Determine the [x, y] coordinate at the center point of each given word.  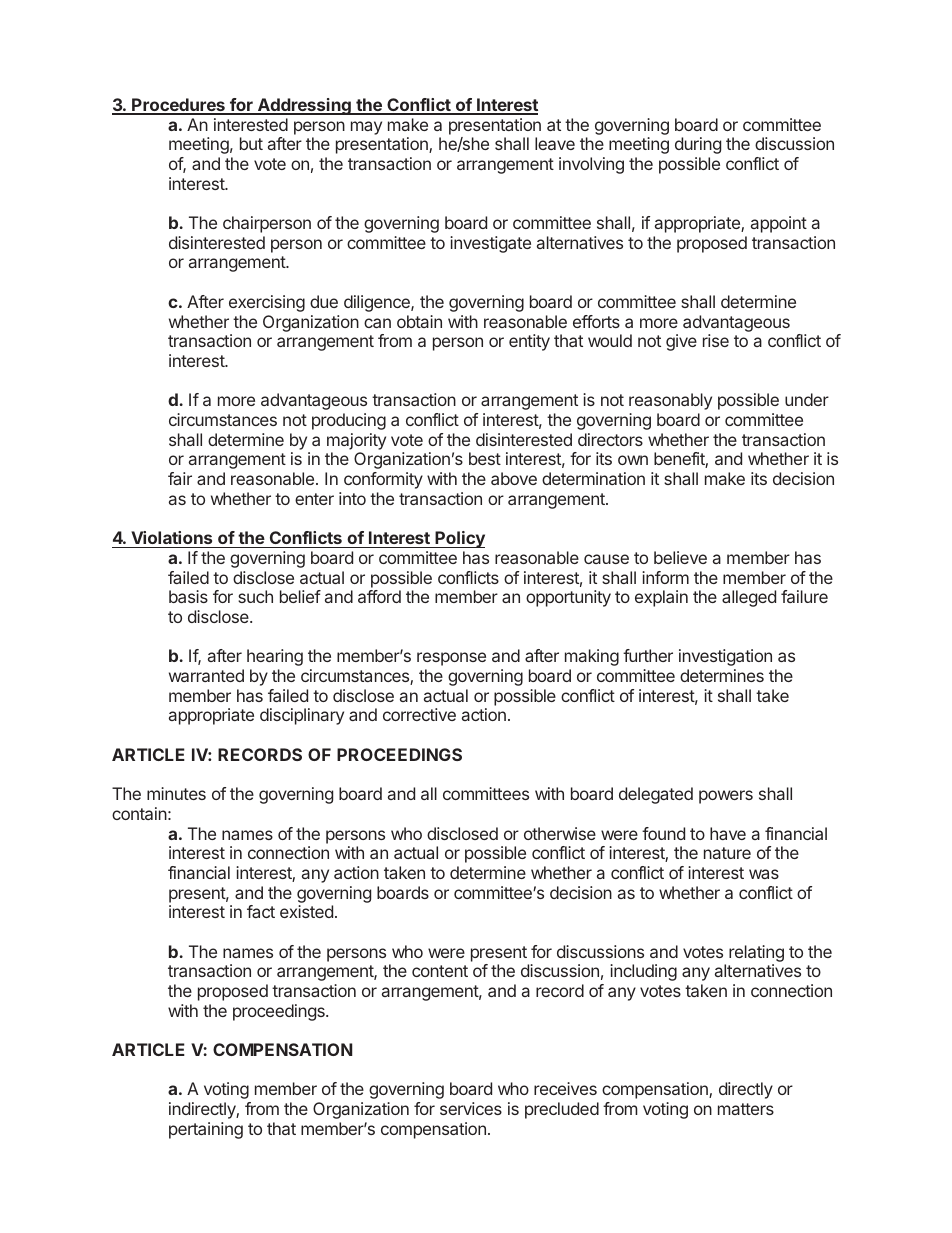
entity [529, 342]
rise [716, 340]
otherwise [560, 833]
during [698, 145]
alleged [749, 598]
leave [555, 143]
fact [261, 911]
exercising [267, 303]
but [251, 143]
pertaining [206, 1130]
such [255, 596]
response [451, 659]
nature [727, 853]
